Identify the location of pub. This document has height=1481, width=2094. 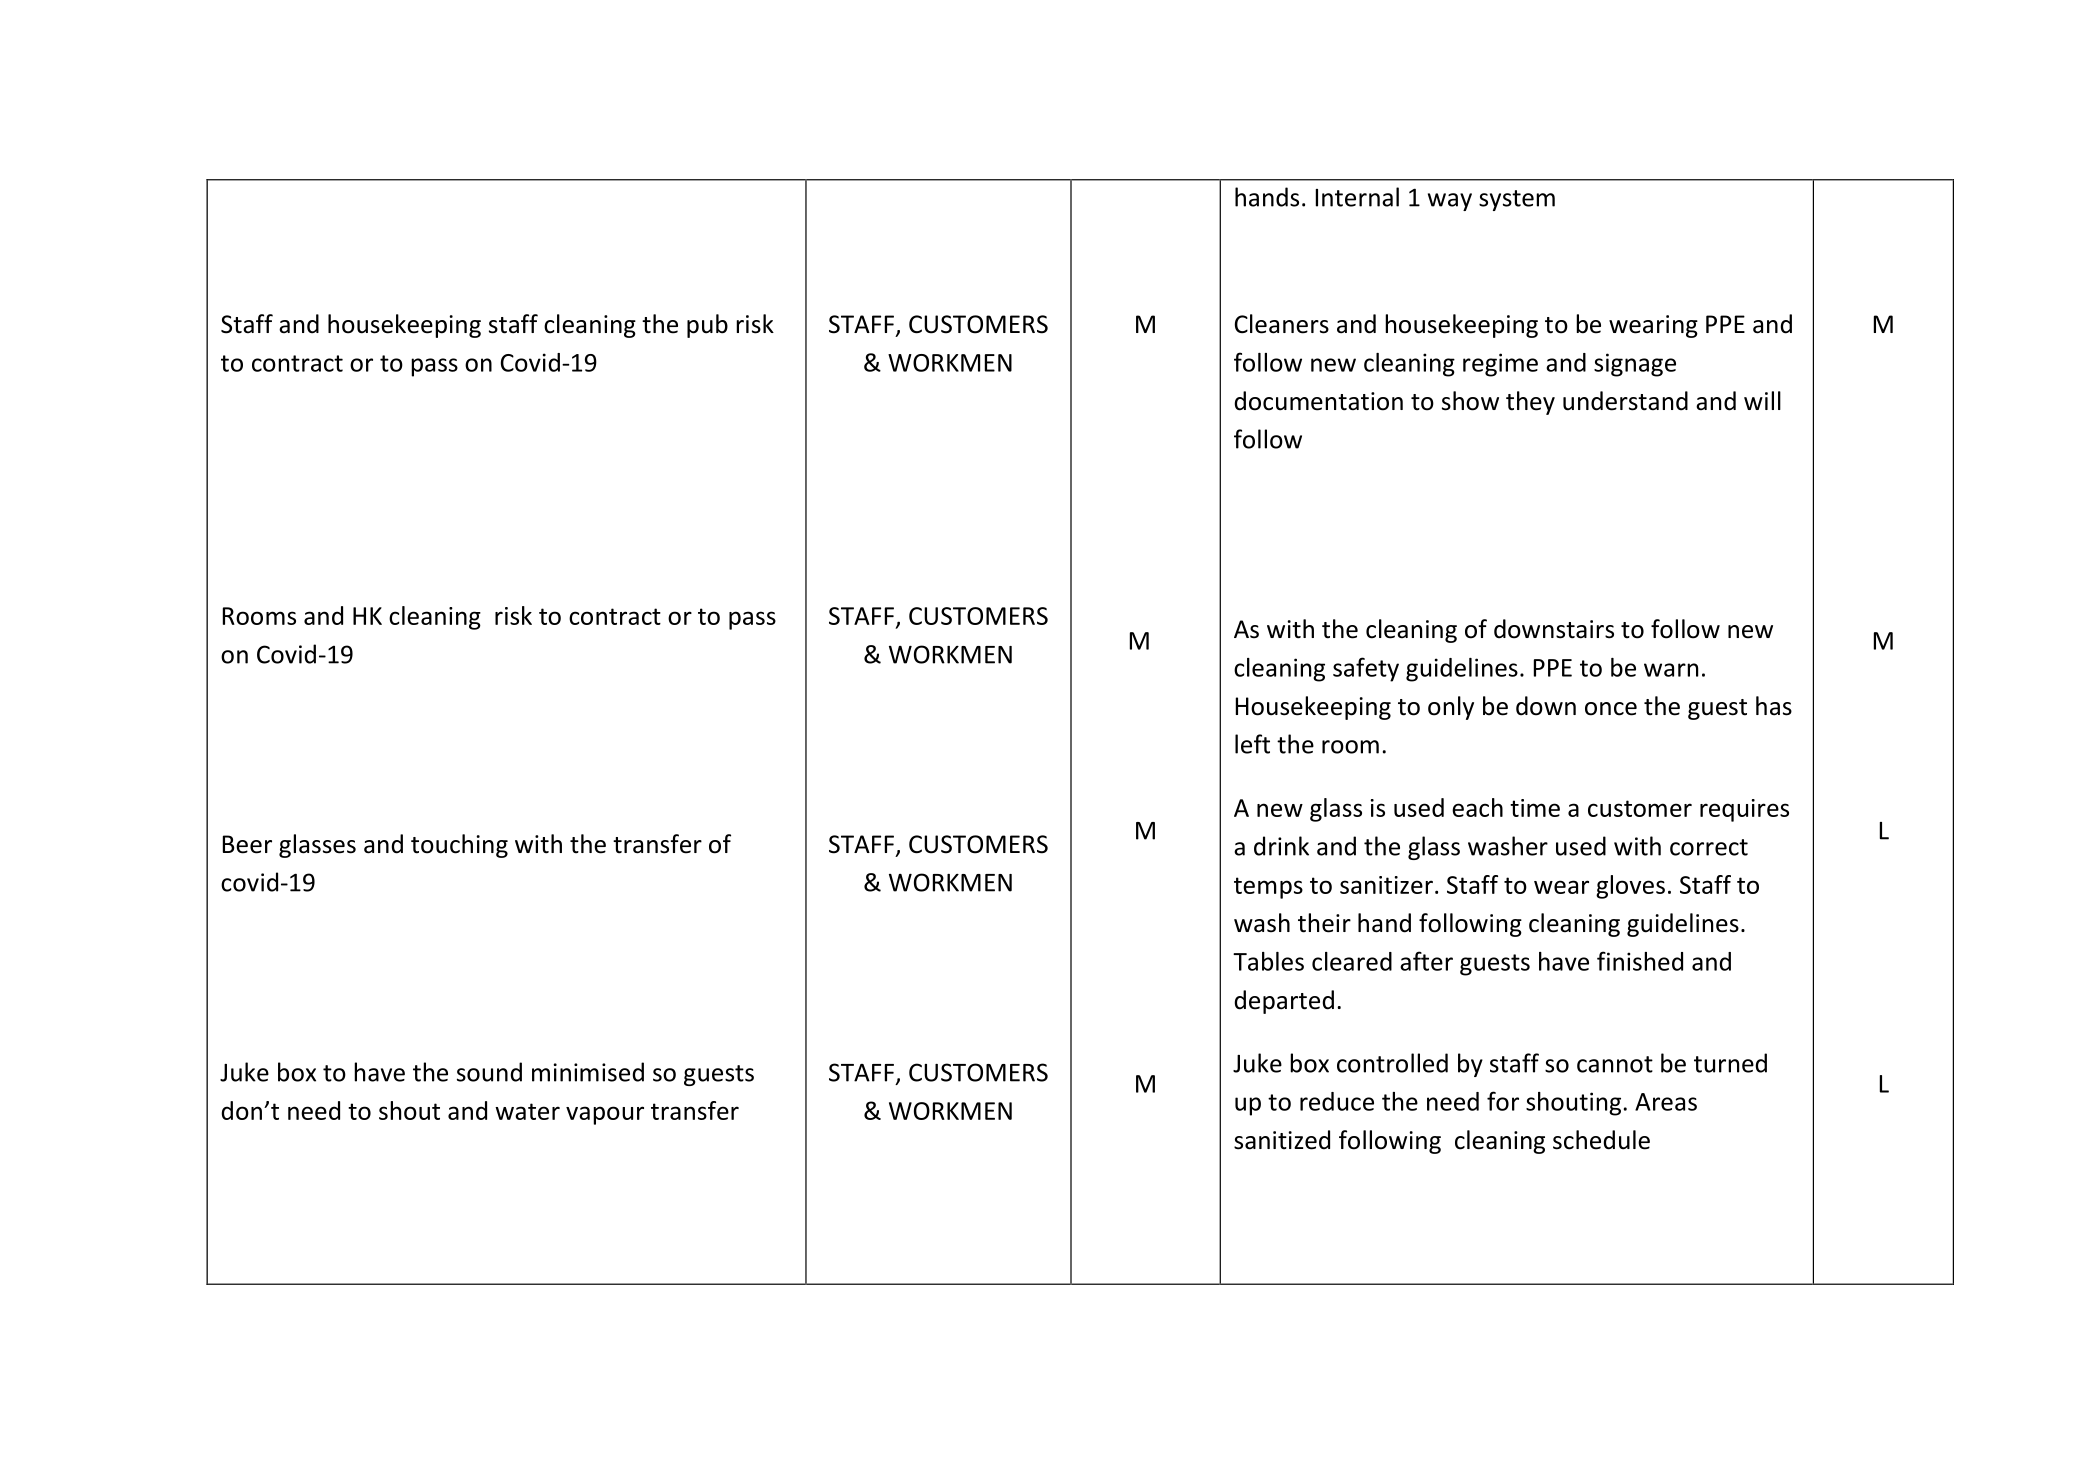
(707, 326).
